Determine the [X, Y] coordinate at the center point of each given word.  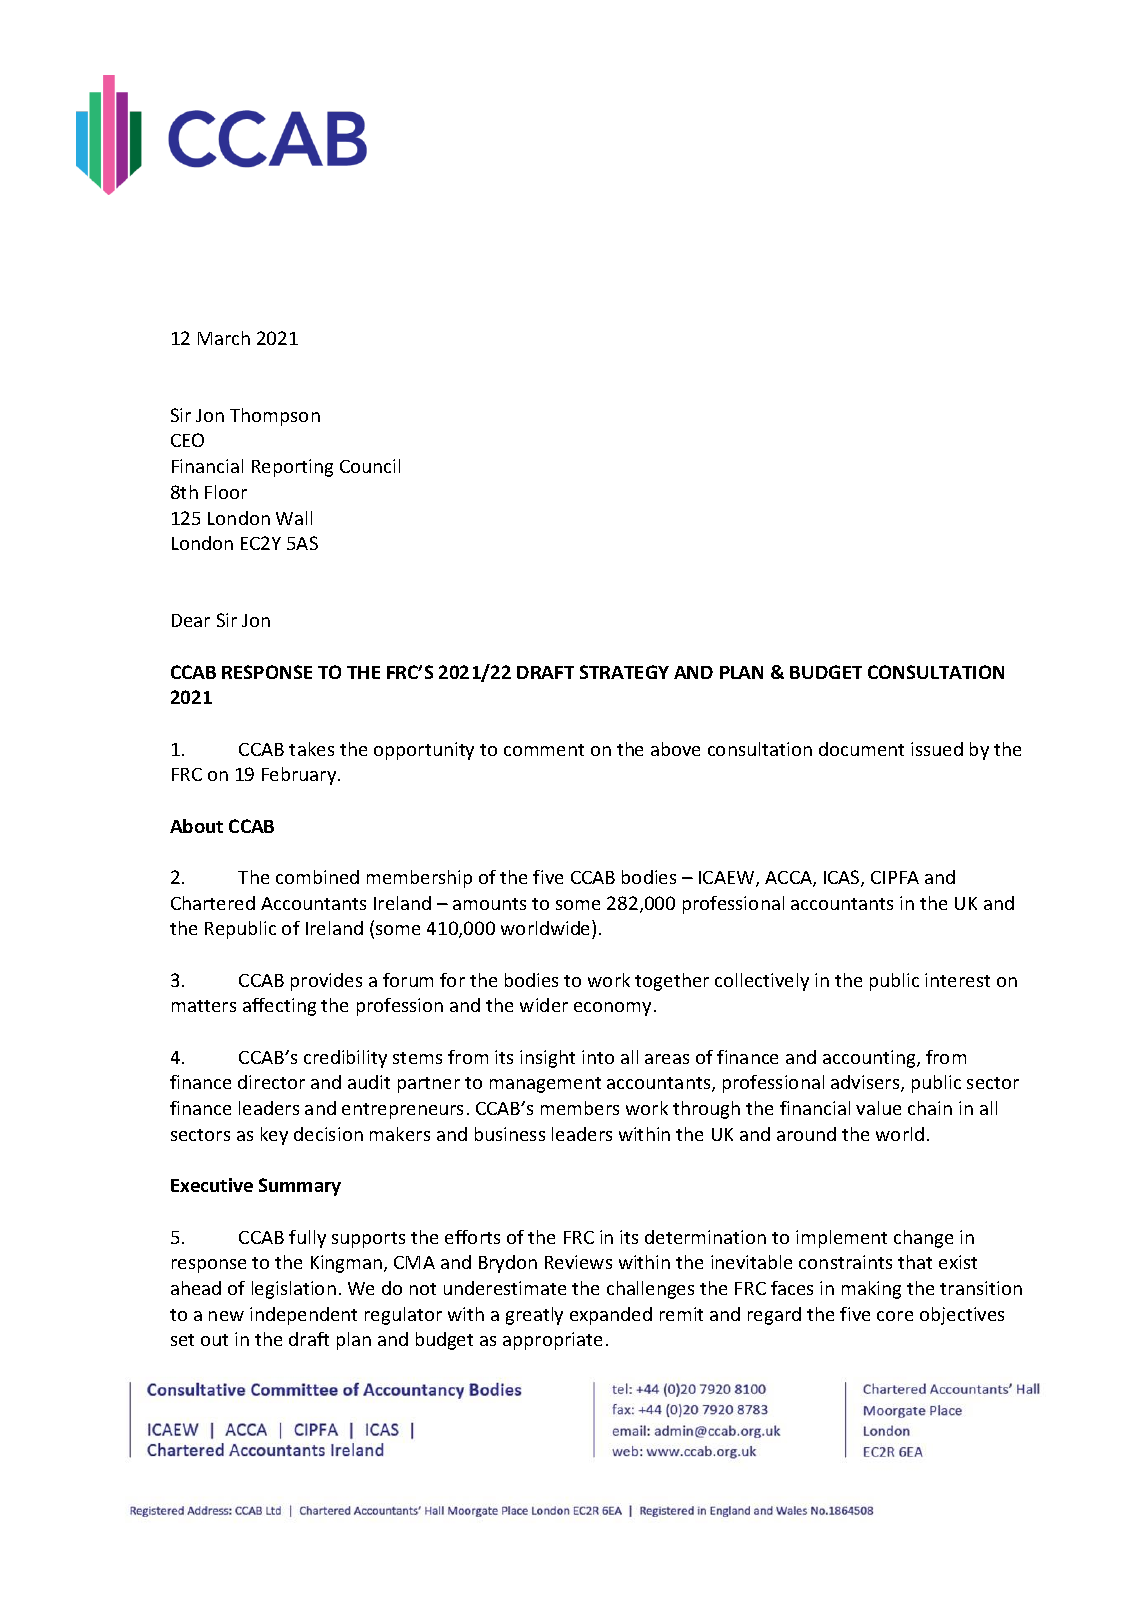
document [861, 749]
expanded [611, 1316]
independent [303, 1316]
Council [370, 466]
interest [957, 980]
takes [311, 749]
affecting [279, 1007]
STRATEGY [624, 672]
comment [544, 750]
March [224, 338]
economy [612, 1009]
